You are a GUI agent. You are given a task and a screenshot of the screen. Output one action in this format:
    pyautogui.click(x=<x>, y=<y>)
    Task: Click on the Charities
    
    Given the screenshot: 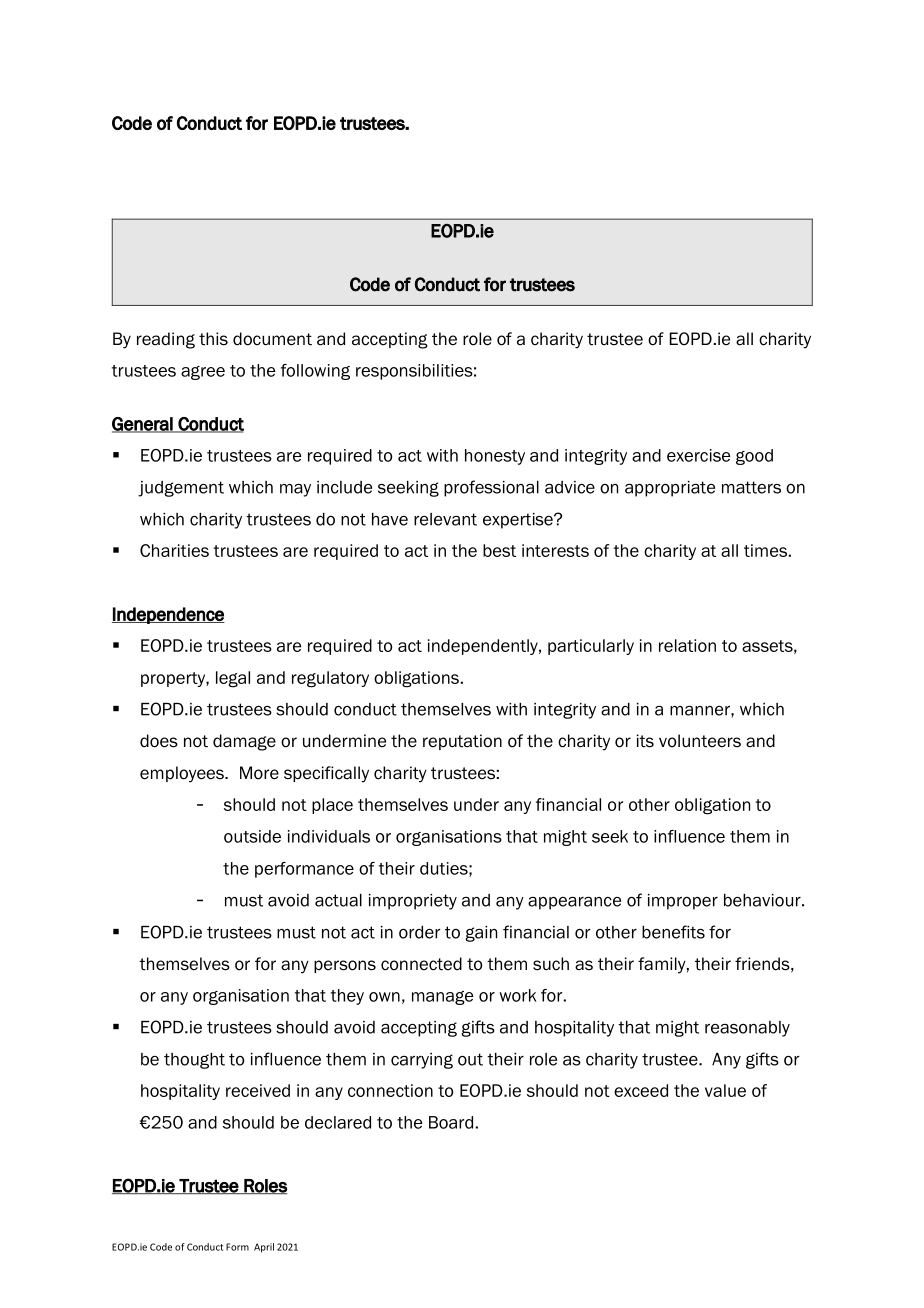 What is the action you would take?
    pyautogui.click(x=174, y=550)
